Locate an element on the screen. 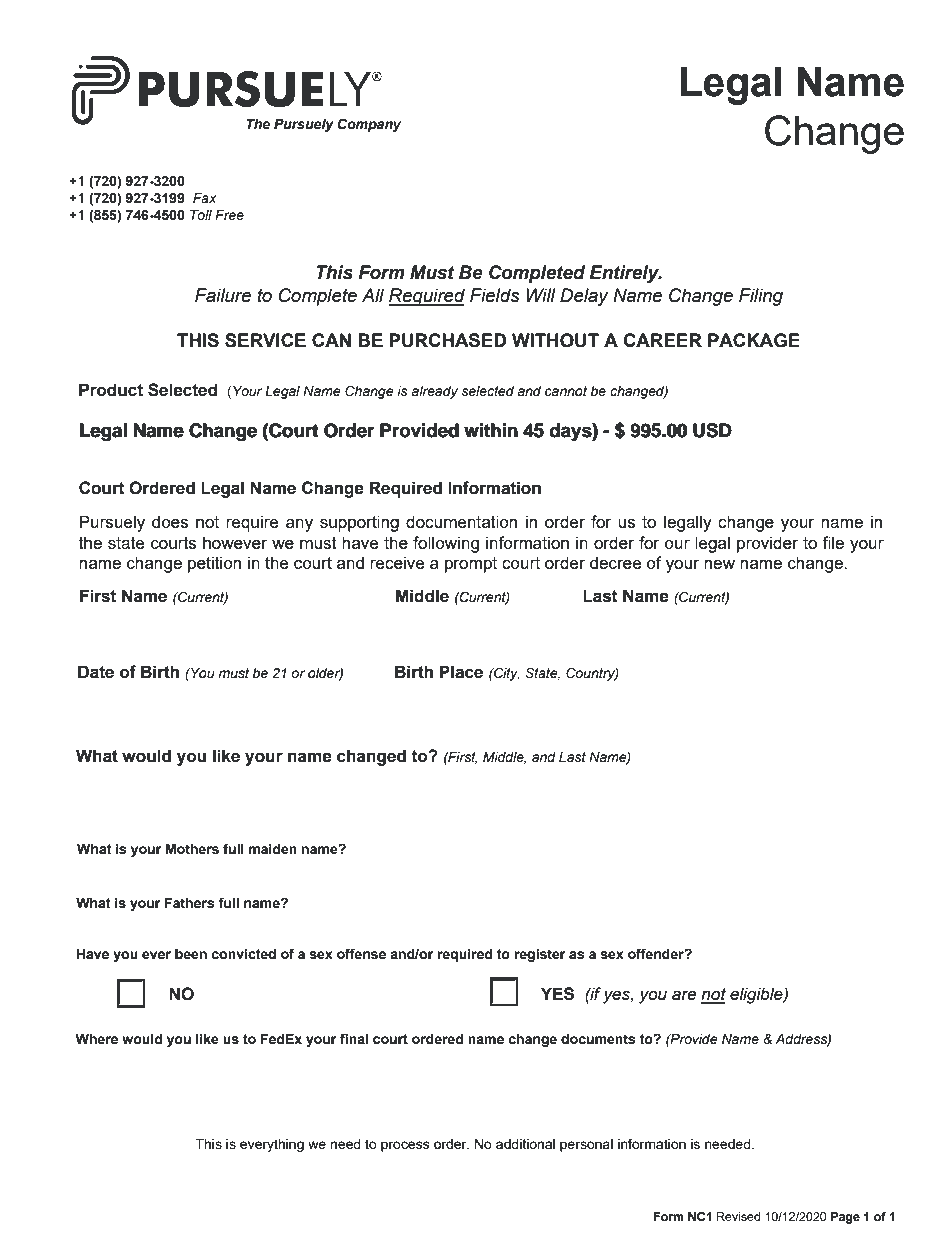 Image resolution: width=952 pixels, height=1233 pixels. Revised is located at coordinates (738, 1216).
